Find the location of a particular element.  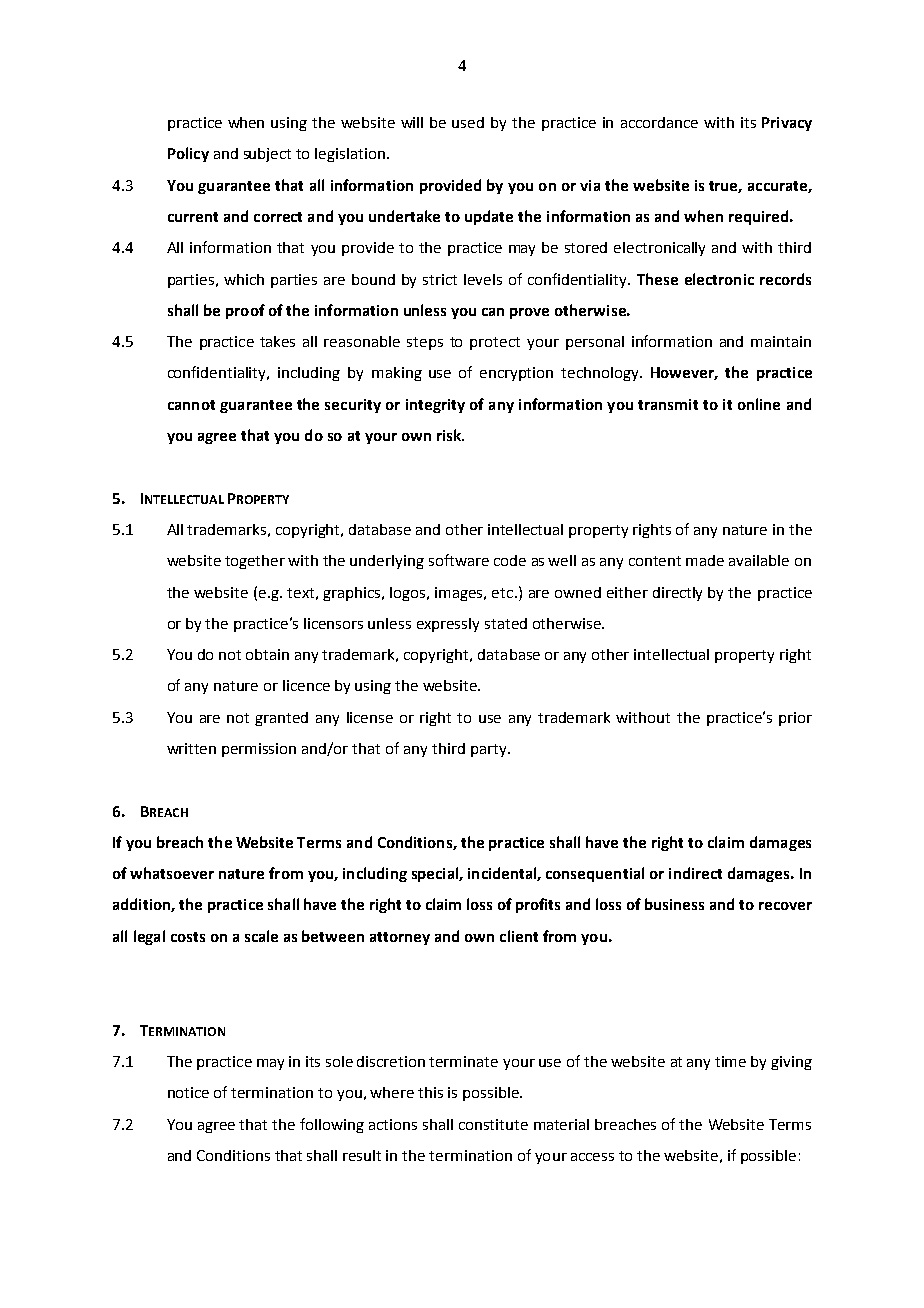

Policy is located at coordinates (188, 154).
